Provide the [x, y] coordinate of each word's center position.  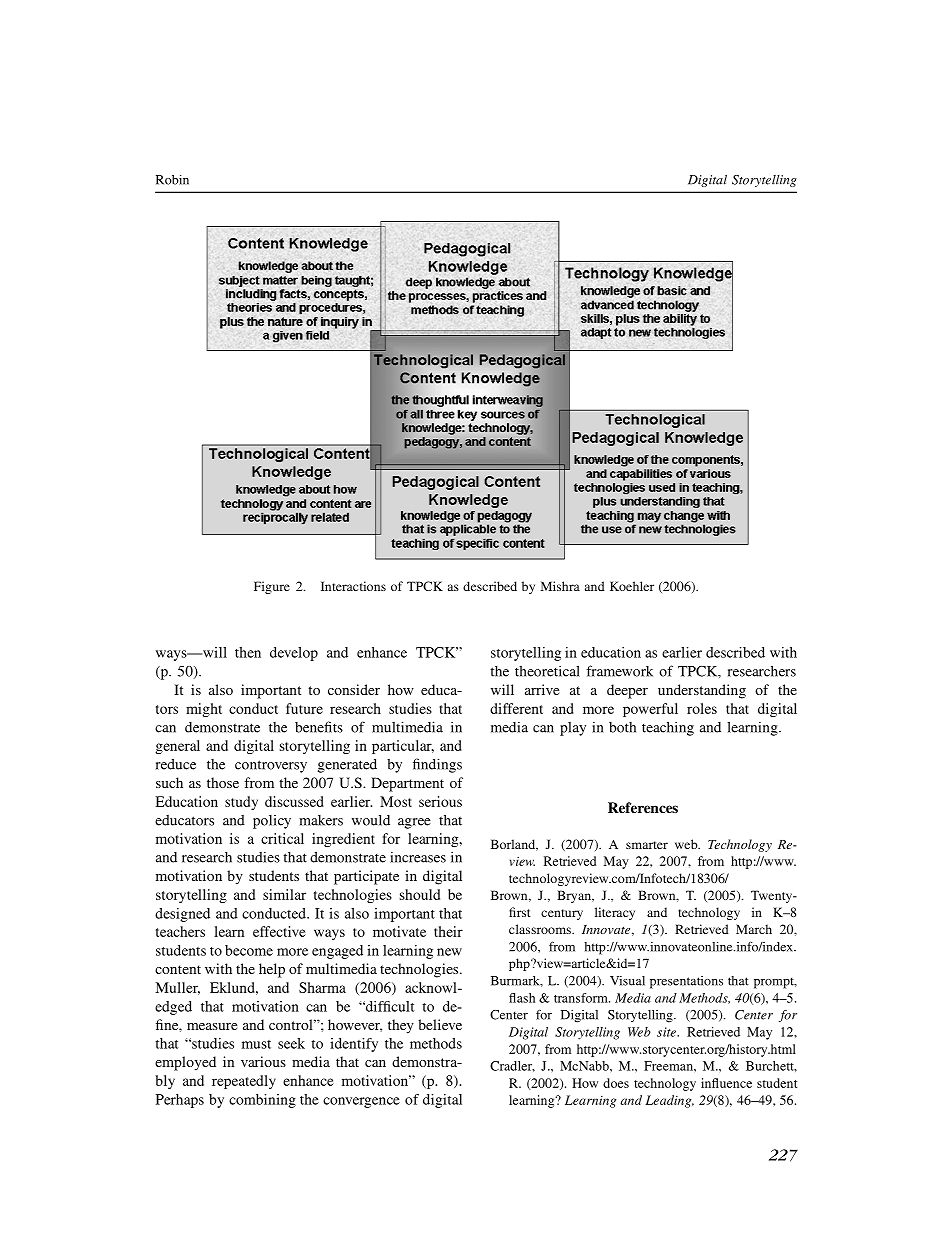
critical [282, 838]
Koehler [632, 586]
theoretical [547, 671]
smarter [647, 845]
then [248, 652]
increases [418, 857]
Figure [272, 587]
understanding [702, 691]
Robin [172, 180]
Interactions [353, 586]
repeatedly [244, 1082]
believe [440, 1024]
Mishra [560, 586]
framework [619, 671]
